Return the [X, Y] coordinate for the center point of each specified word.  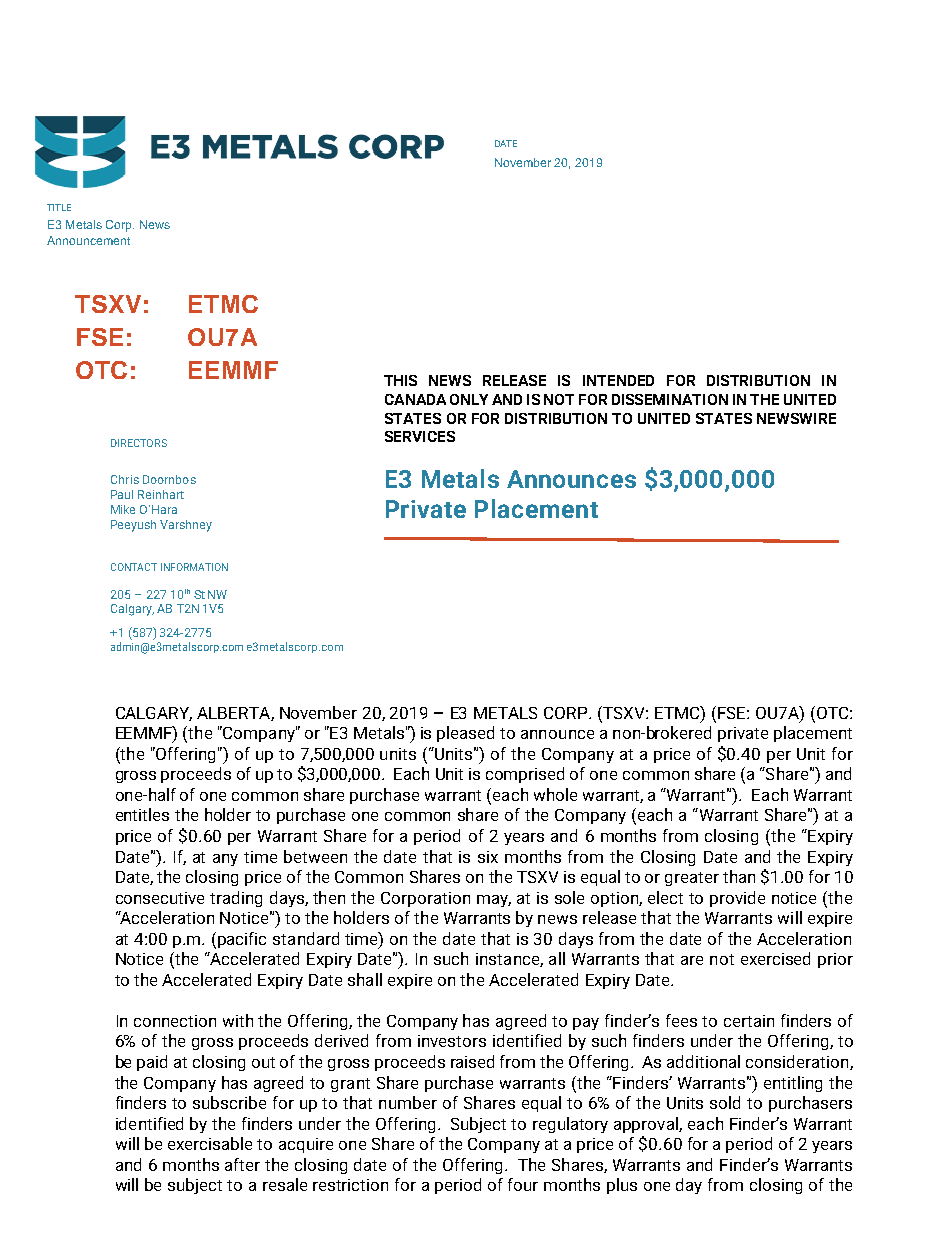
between [315, 856]
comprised [525, 775]
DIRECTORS [139, 443]
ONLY [469, 399]
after [242, 1164]
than [739, 876]
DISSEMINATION [670, 399]
